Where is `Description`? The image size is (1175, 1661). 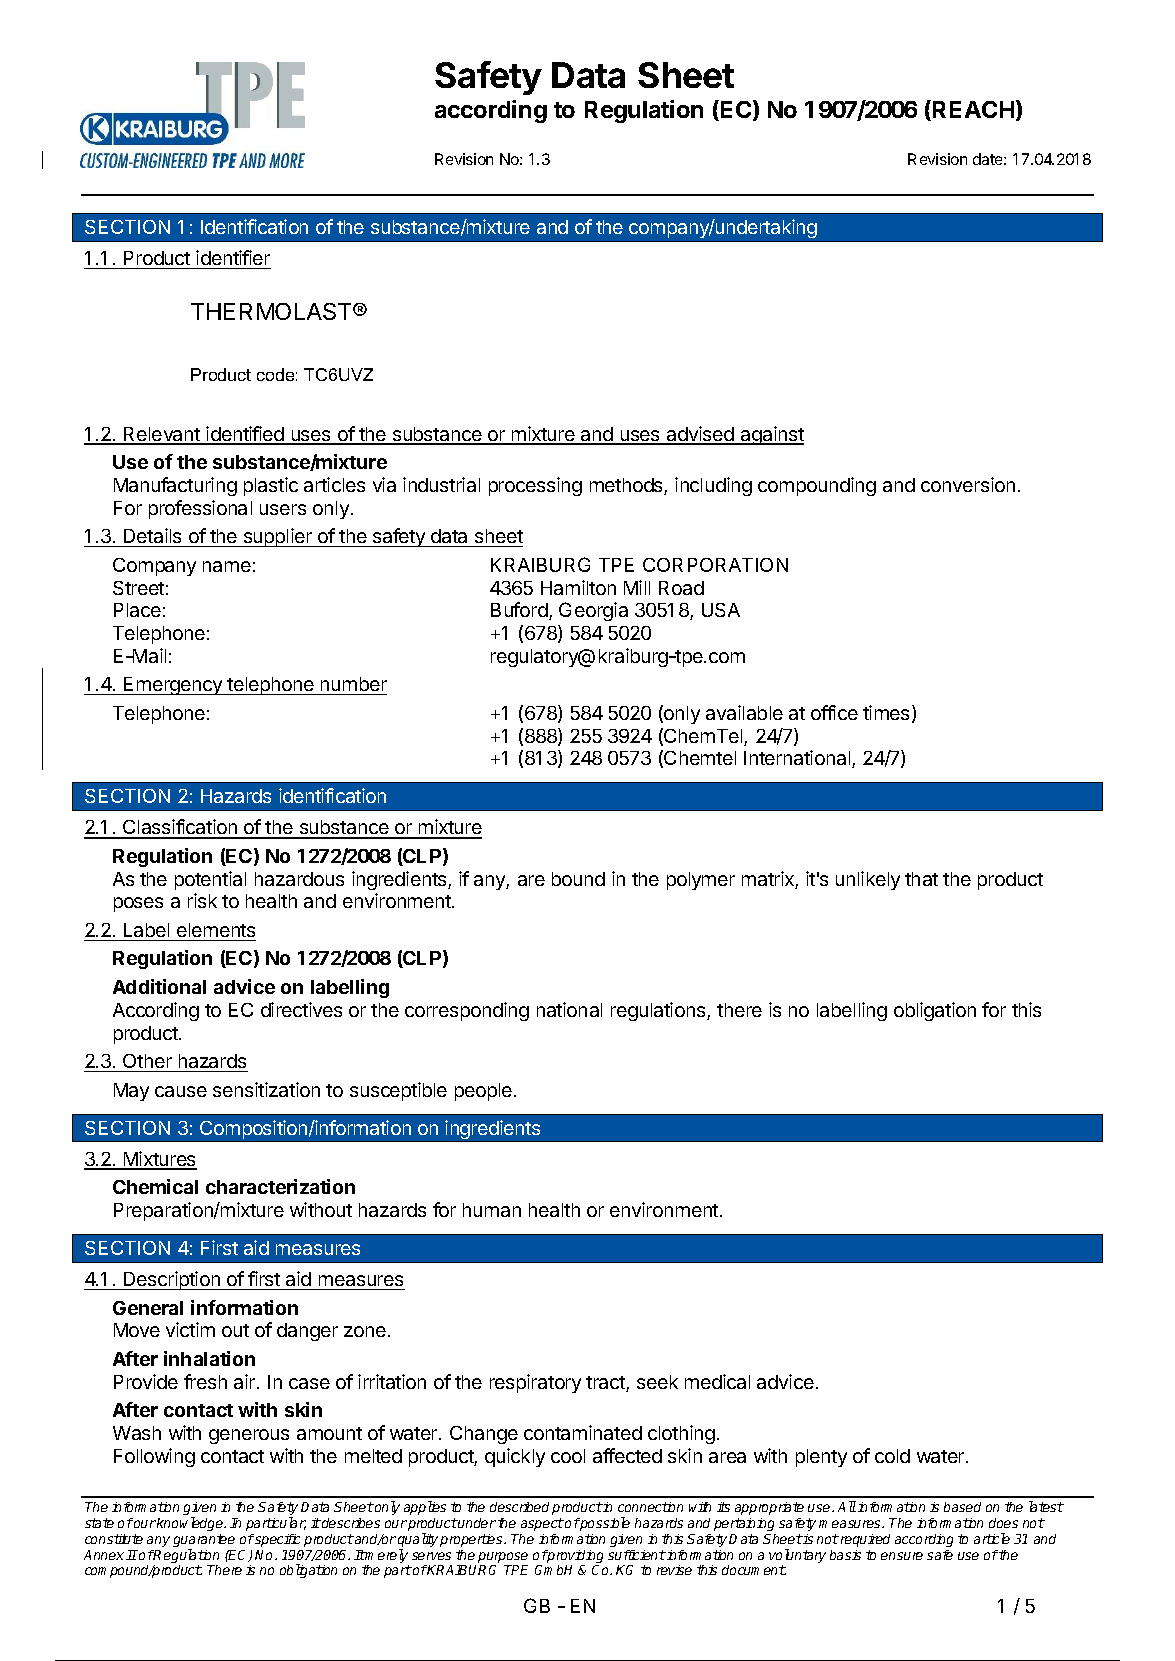 Description is located at coordinates (172, 1280).
